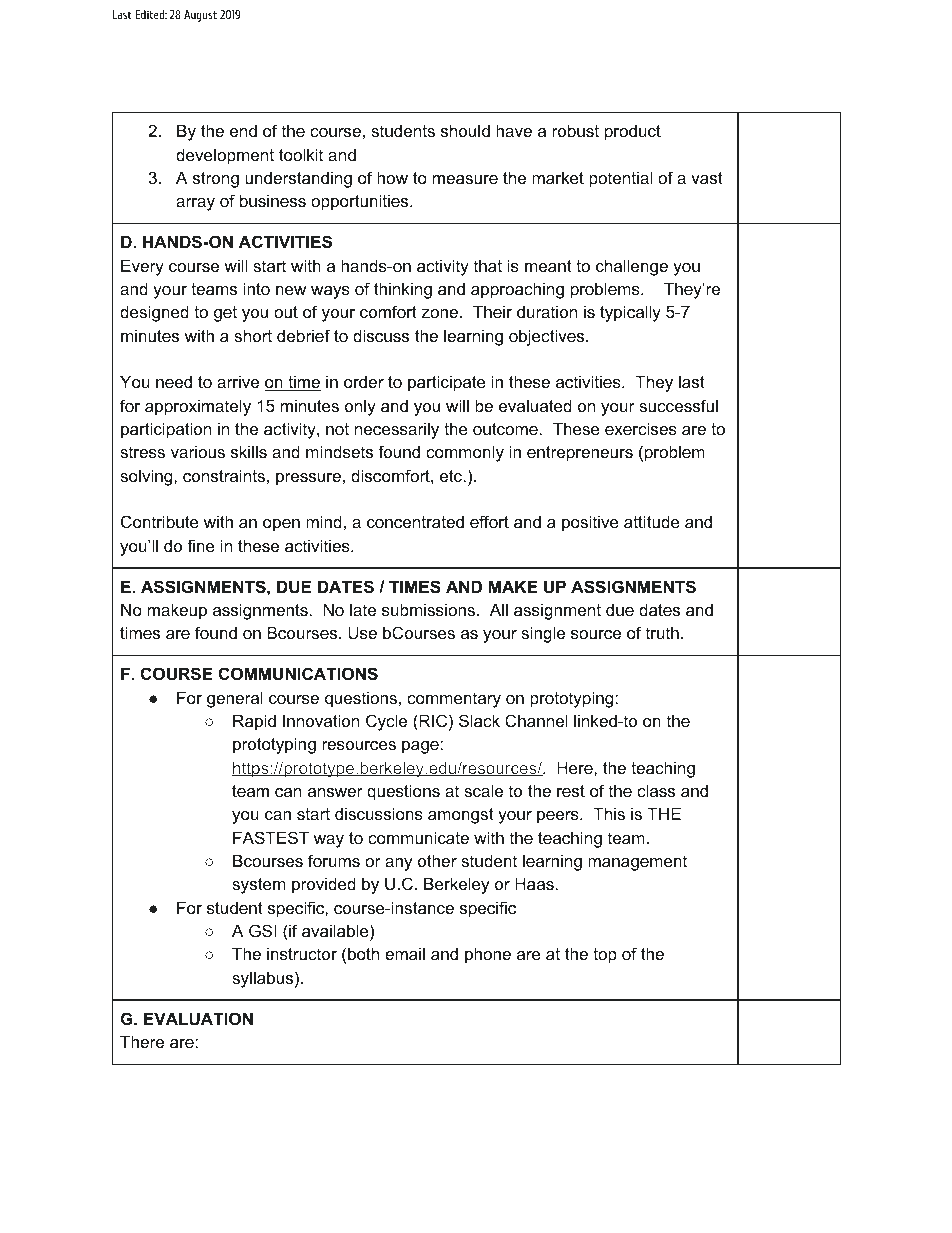 This screenshot has height=1233, width=952. Describe the element at coordinates (633, 132) in the screenshot. I see `product` at that location.
